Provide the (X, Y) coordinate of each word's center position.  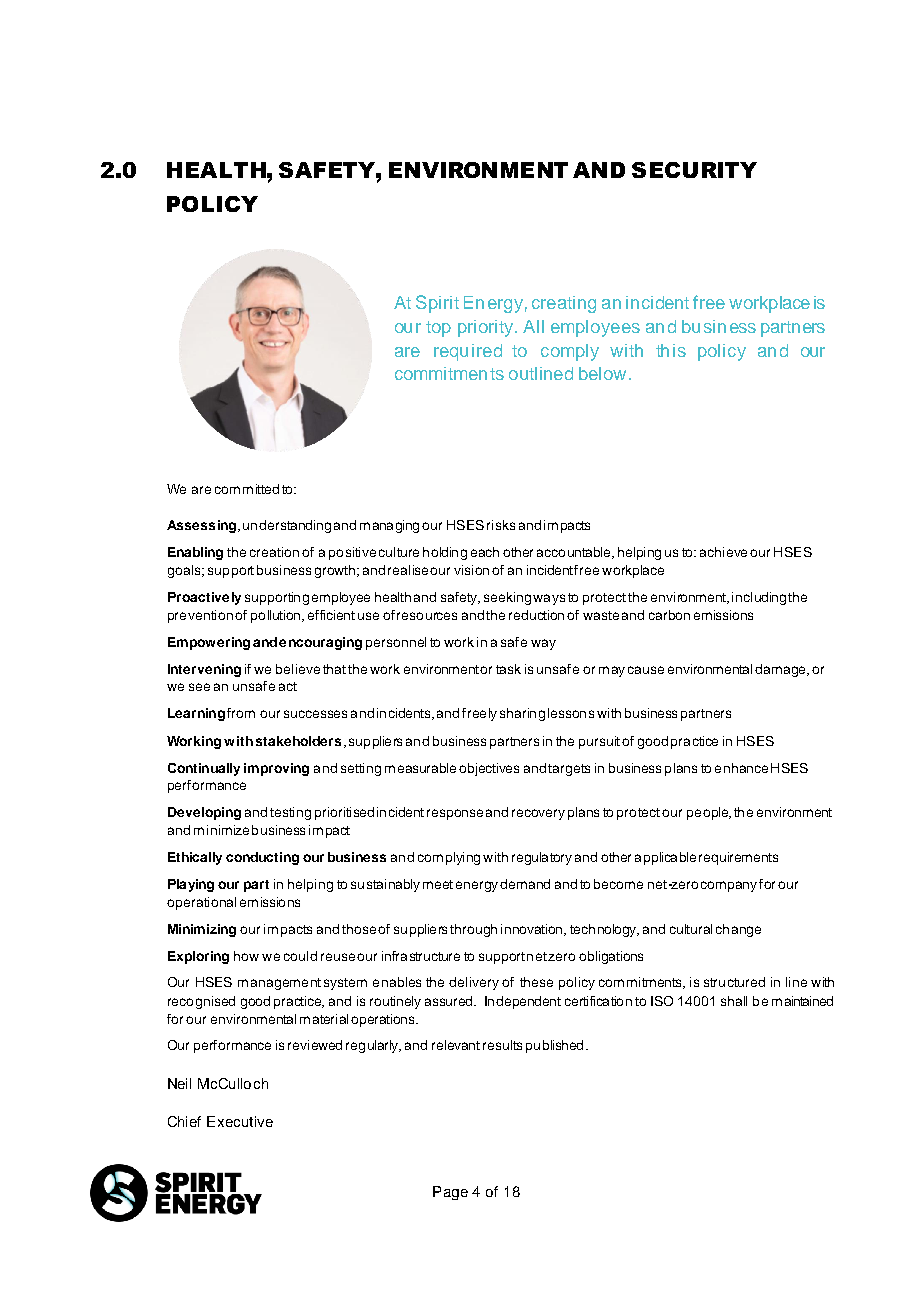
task (508, 669)
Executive (240, 1121)
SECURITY (694, 170)
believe (298, 669)
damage (781, 670)
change (738, 930)
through (473, 930)
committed (247, 489)
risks (501, 525)
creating (564, 304)
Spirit (437, 304)
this (671, 350)
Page (450, 1193)
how (246, 956)
